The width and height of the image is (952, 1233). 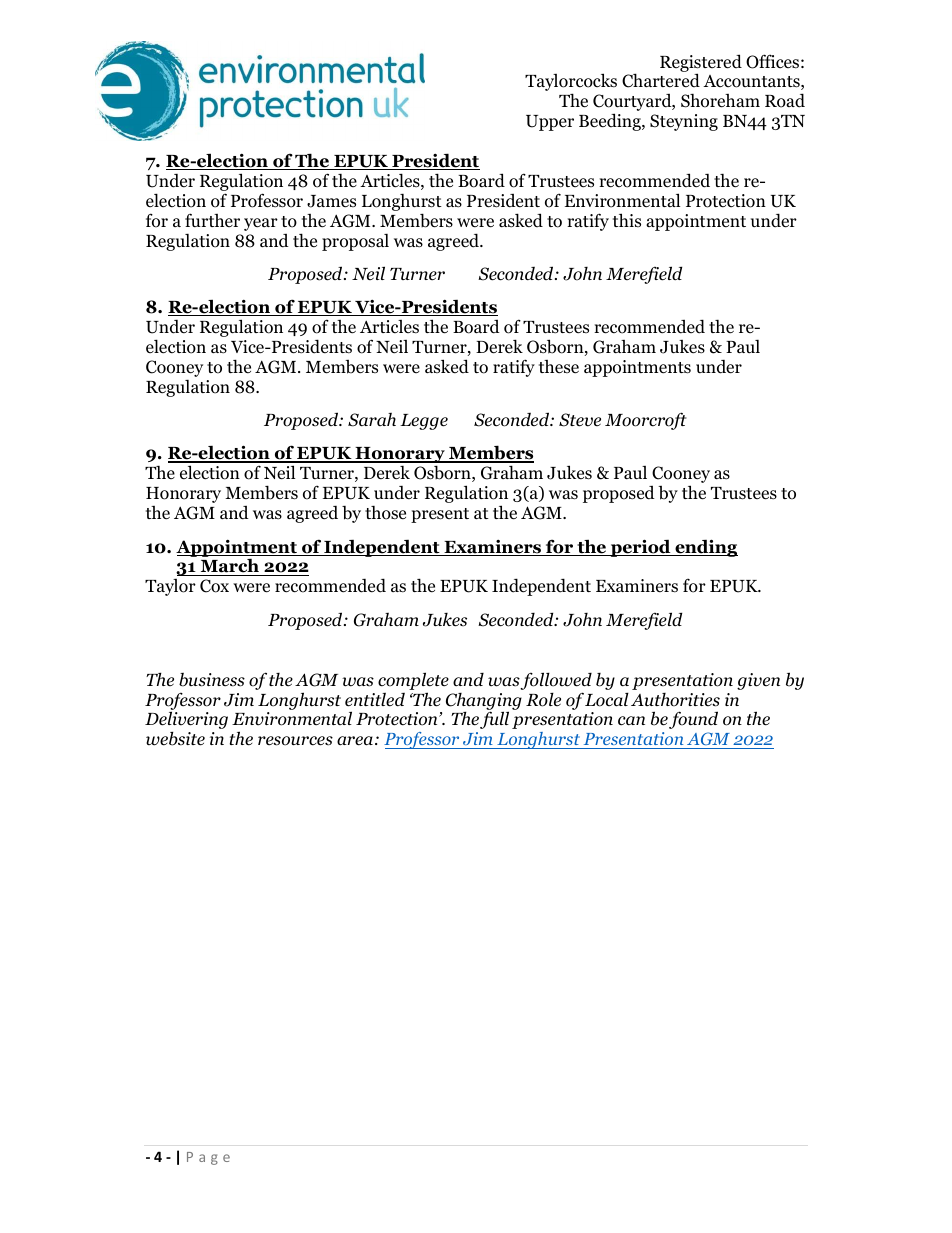 What do you see at coordinates (550, 123) in the image?
I see `Upper` at bounding box center [550, 123].
